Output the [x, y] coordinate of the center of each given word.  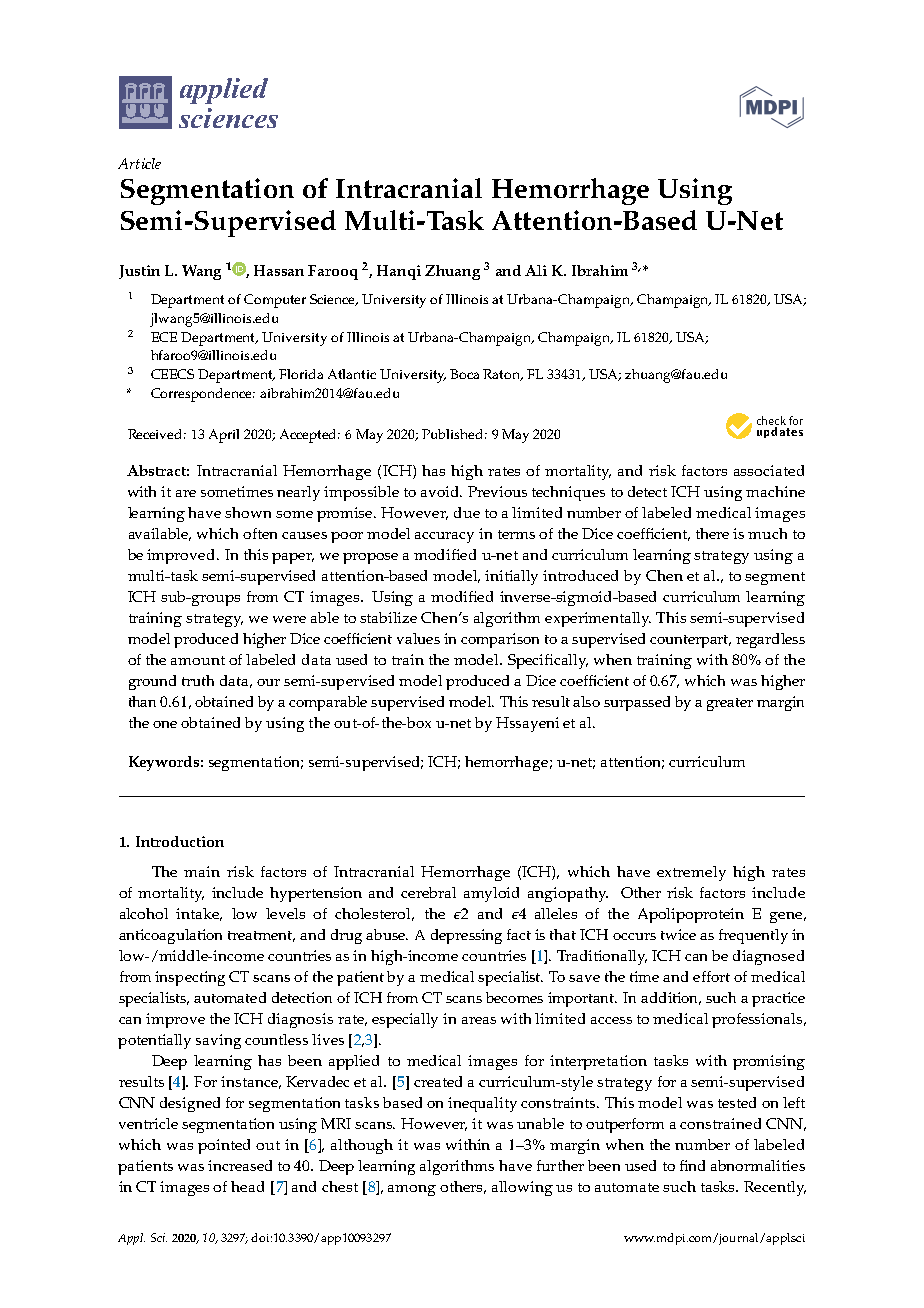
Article [139, 163]
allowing [522, 1188]
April [224, 436]
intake [199, 914]
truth [198, 680]
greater [730, 704]
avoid [441, 491]
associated [769, 470]
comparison [500, 640]
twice [678, 934]
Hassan [279, 270]
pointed [224, 1146]
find [692, 1165]
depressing [466, 936]
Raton [503, 375]
